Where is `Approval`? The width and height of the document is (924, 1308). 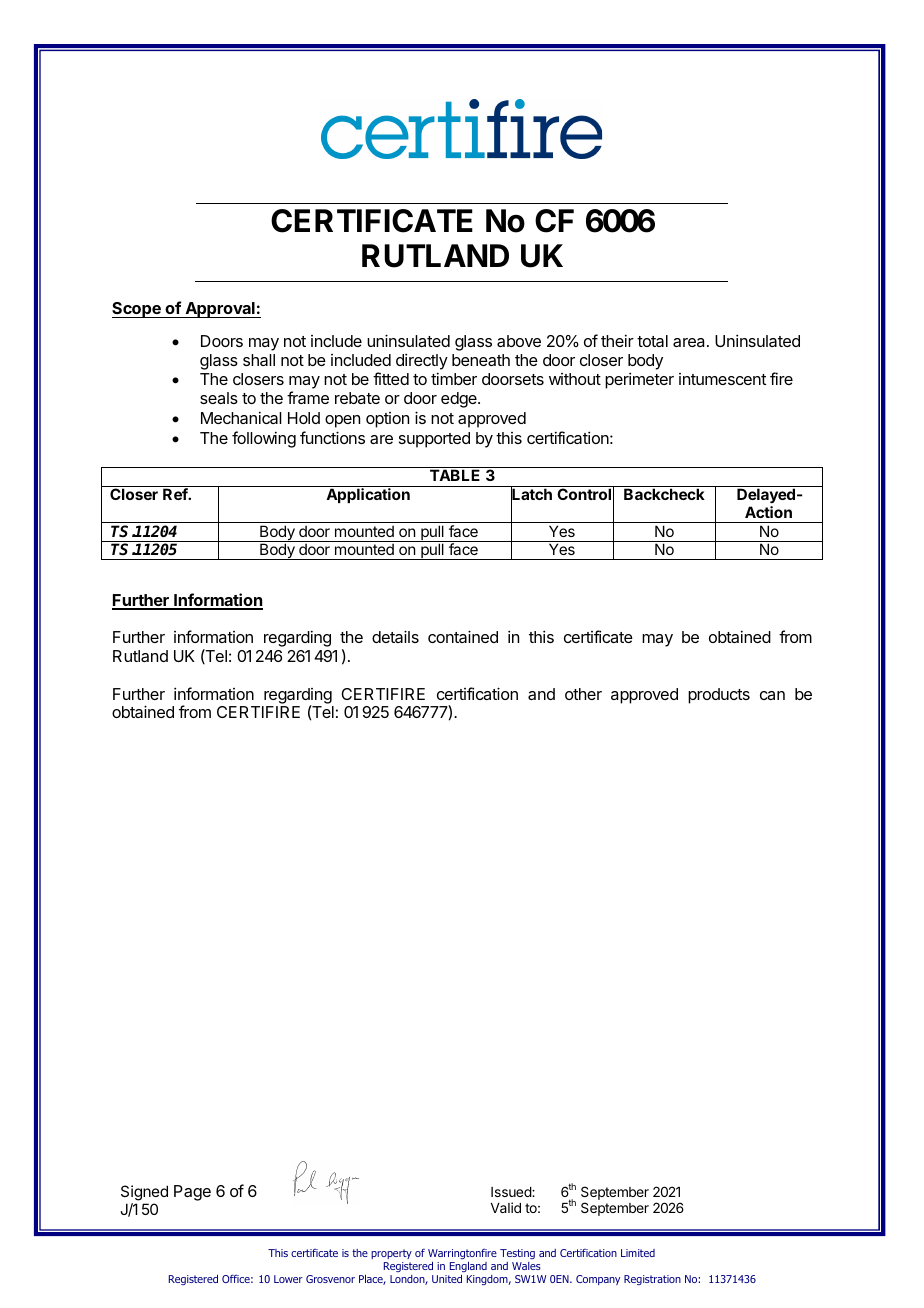
Approval is located at coordinates (220, 310).
